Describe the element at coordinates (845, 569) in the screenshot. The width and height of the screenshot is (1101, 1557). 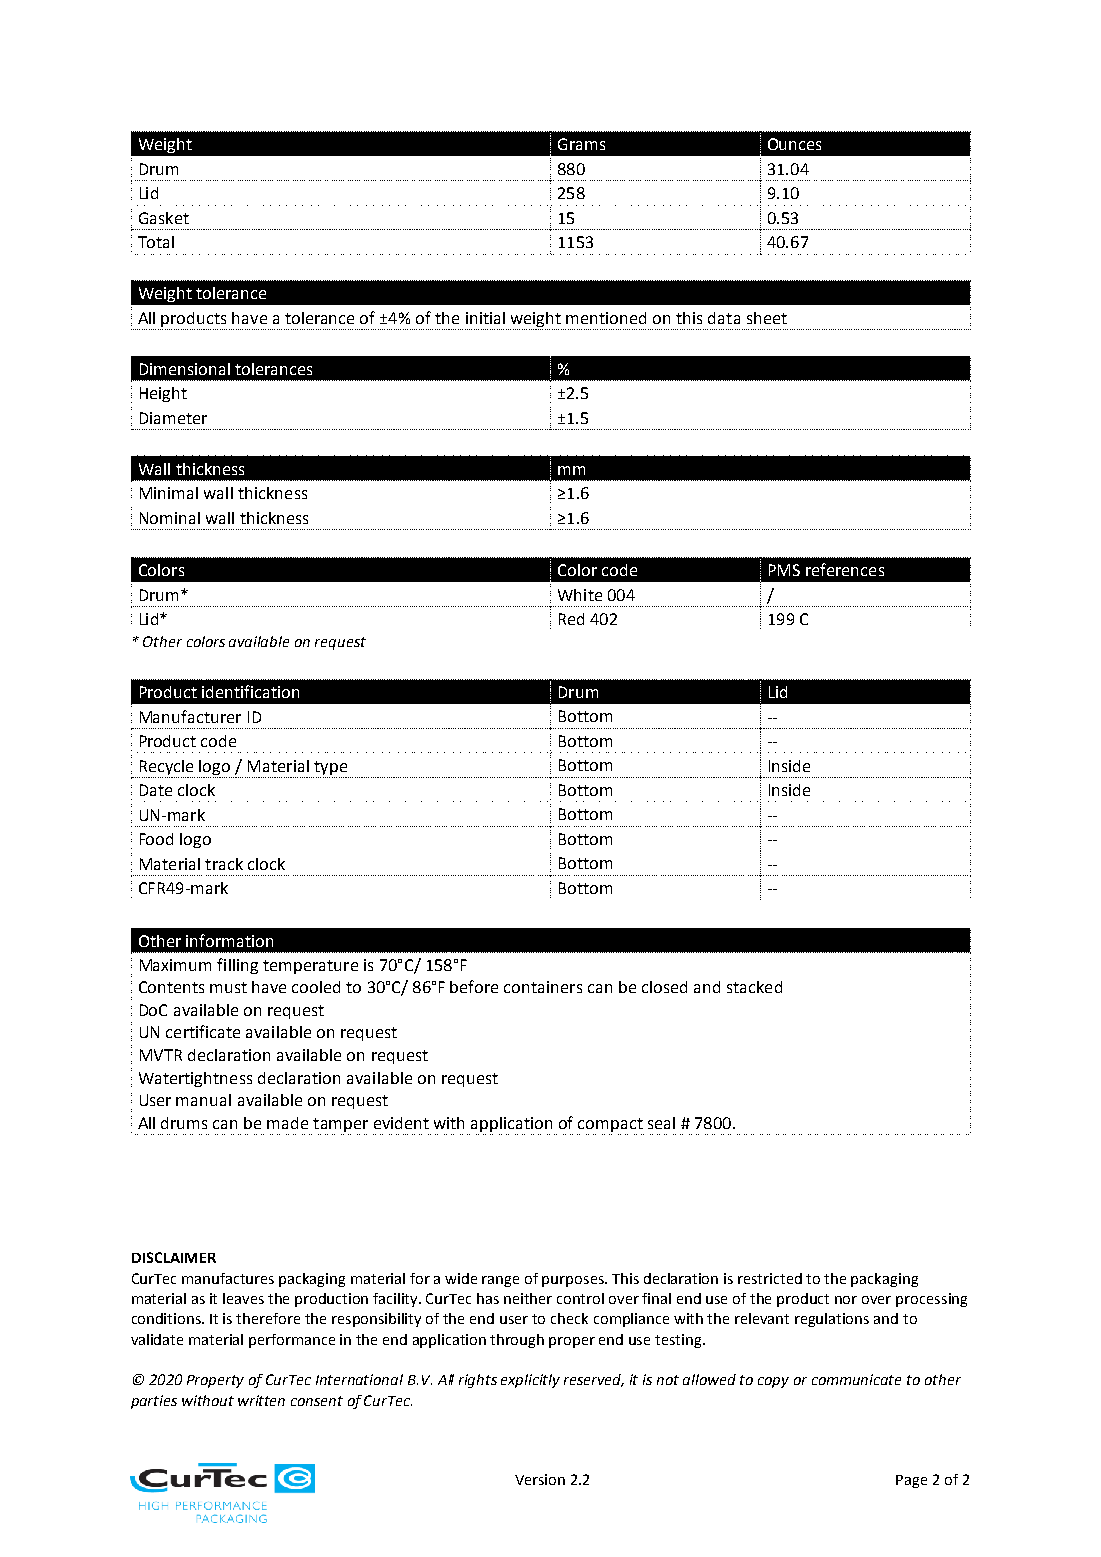
I see `references` at that location.
